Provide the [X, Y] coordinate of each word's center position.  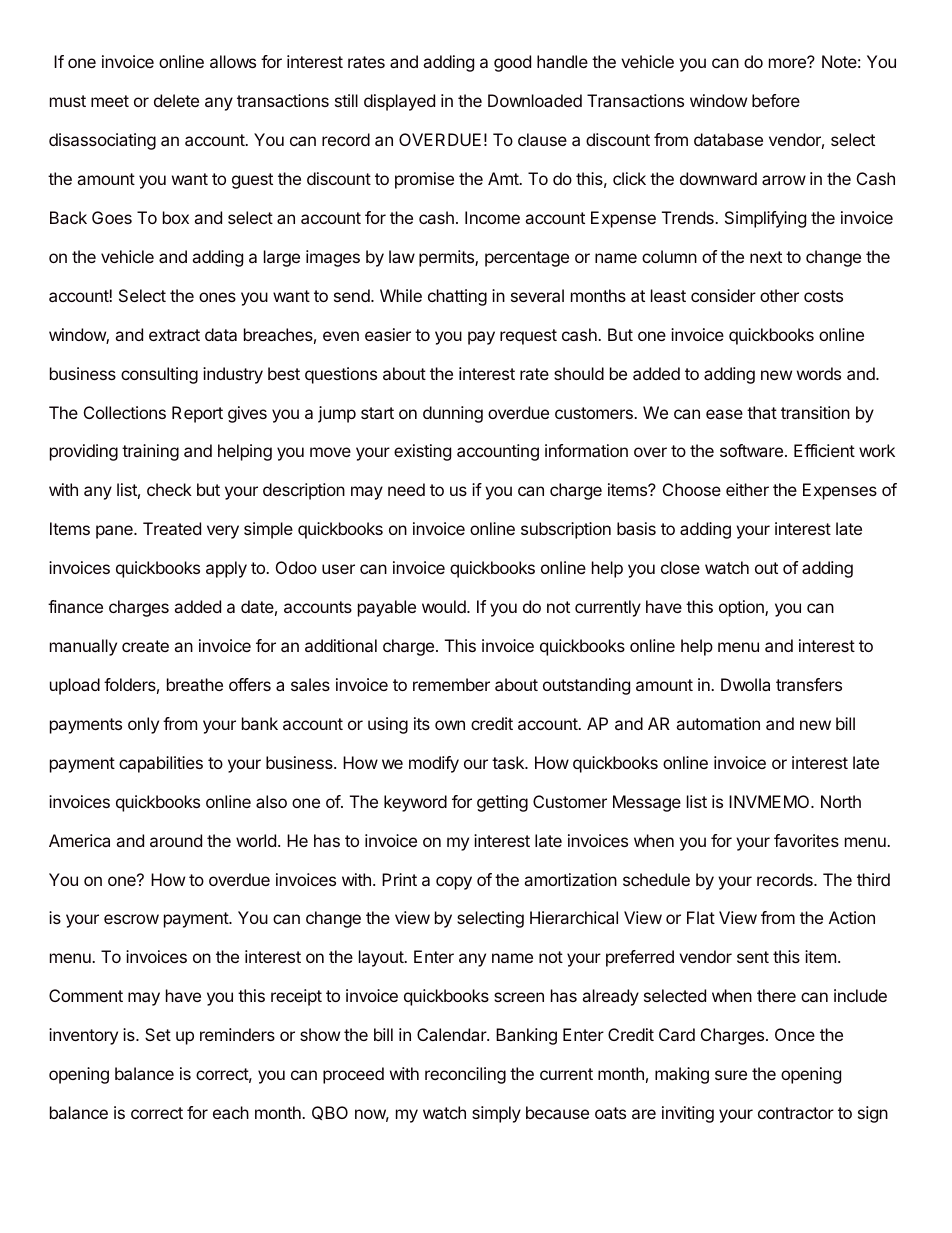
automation [718, 723]
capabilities [161, 764]
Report [197, 414]
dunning [453, 414]
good [512, 63]
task [509, 762]
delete [176, 100]
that [762, 412]
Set [158, 1034]
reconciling [465, 1075]
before [776, 100]
